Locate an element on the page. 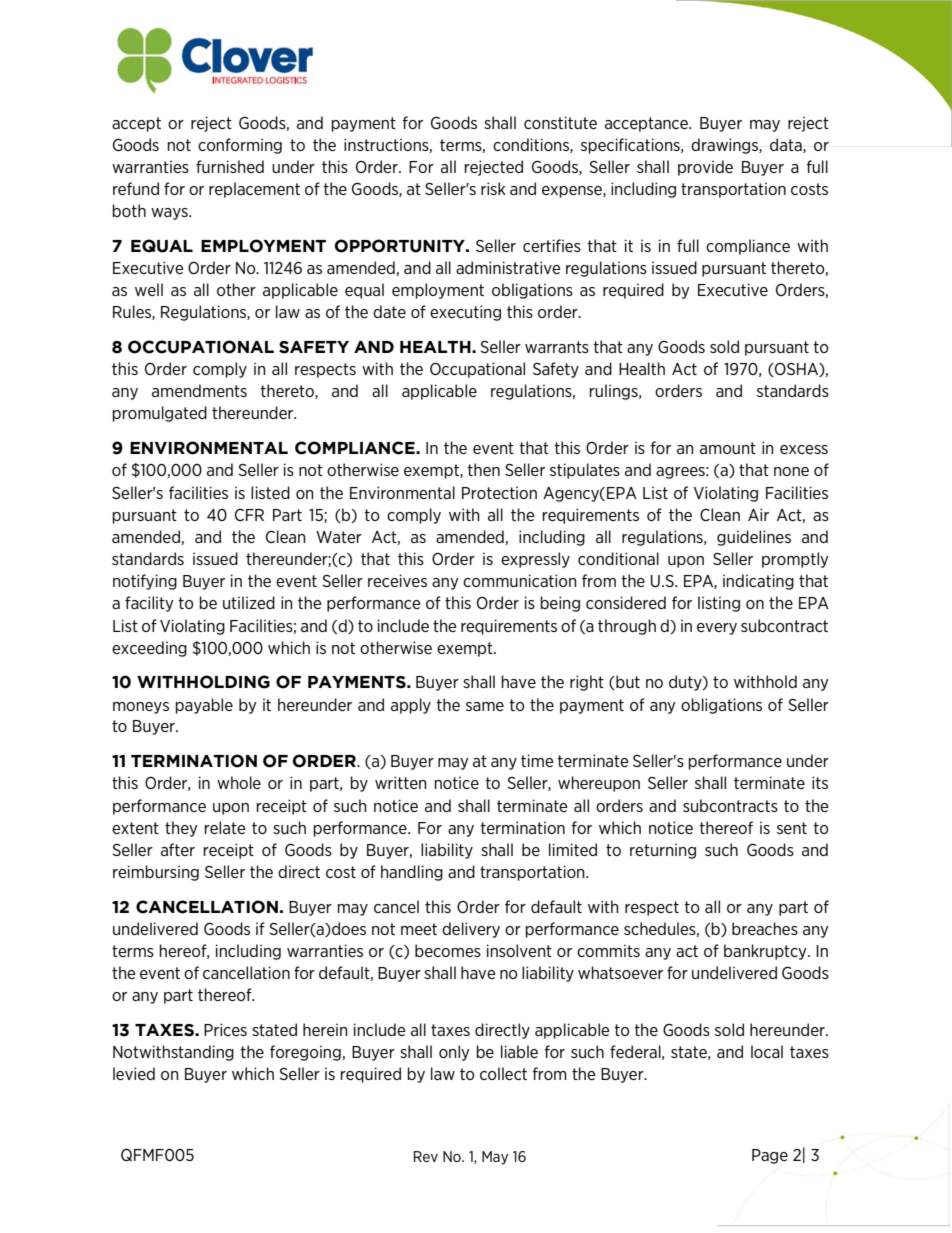  utilized is located at coordinates (249, 602).
